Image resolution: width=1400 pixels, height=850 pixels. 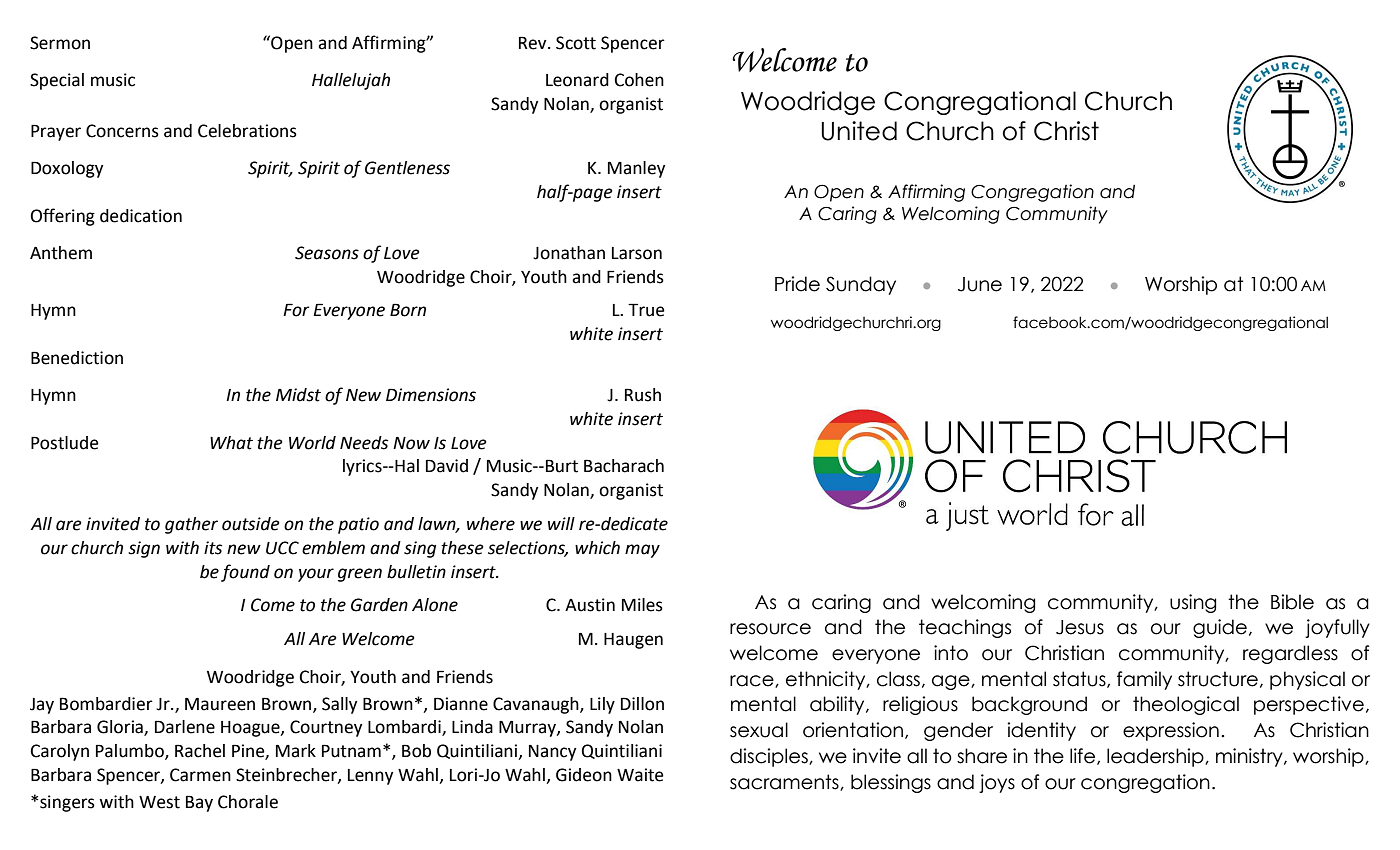 What do you see at coordinates (643, 395) in the image?
I see `Rush` at bounding box center [643, 395].
